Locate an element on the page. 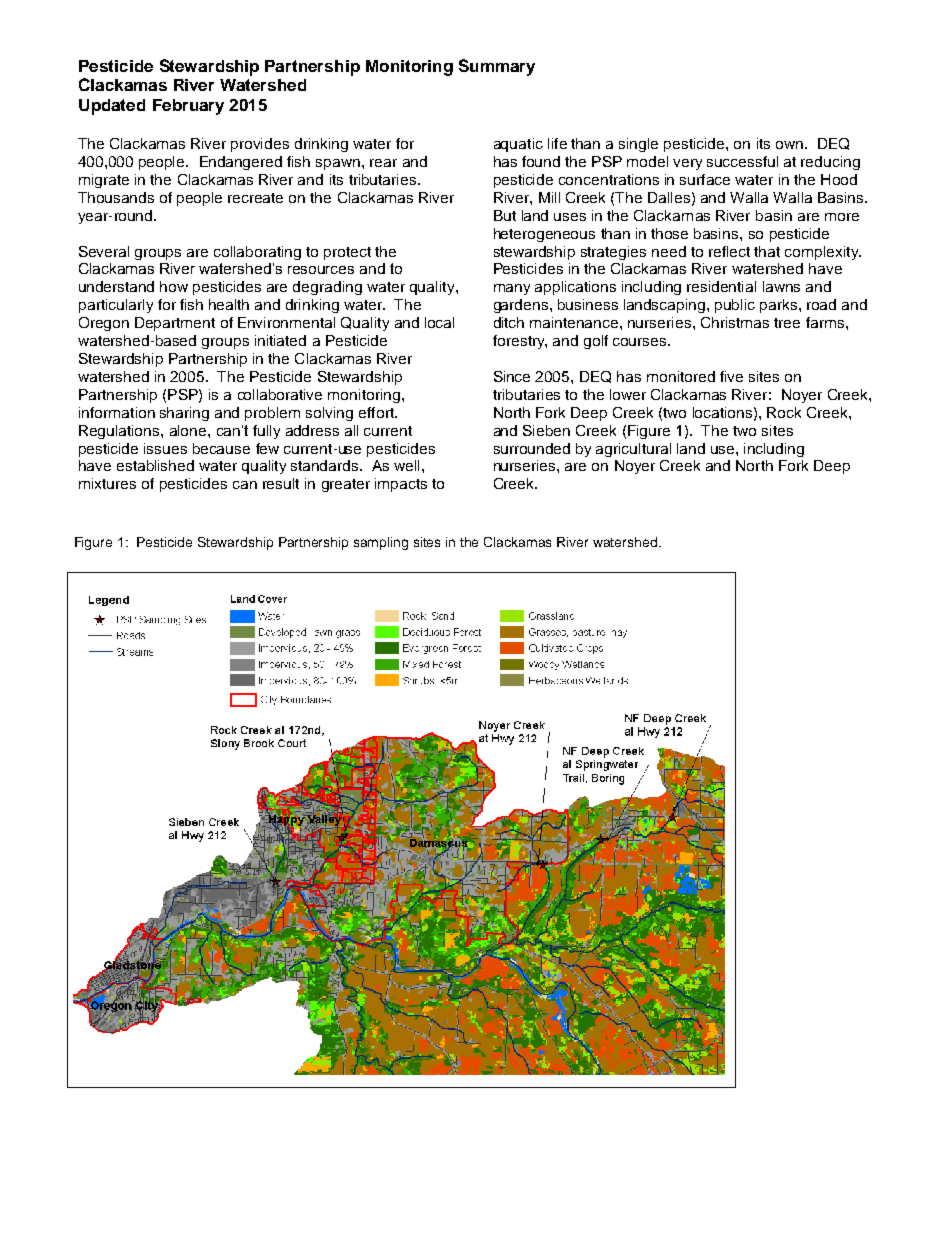  Mill is located at coordinates (549, 197).
